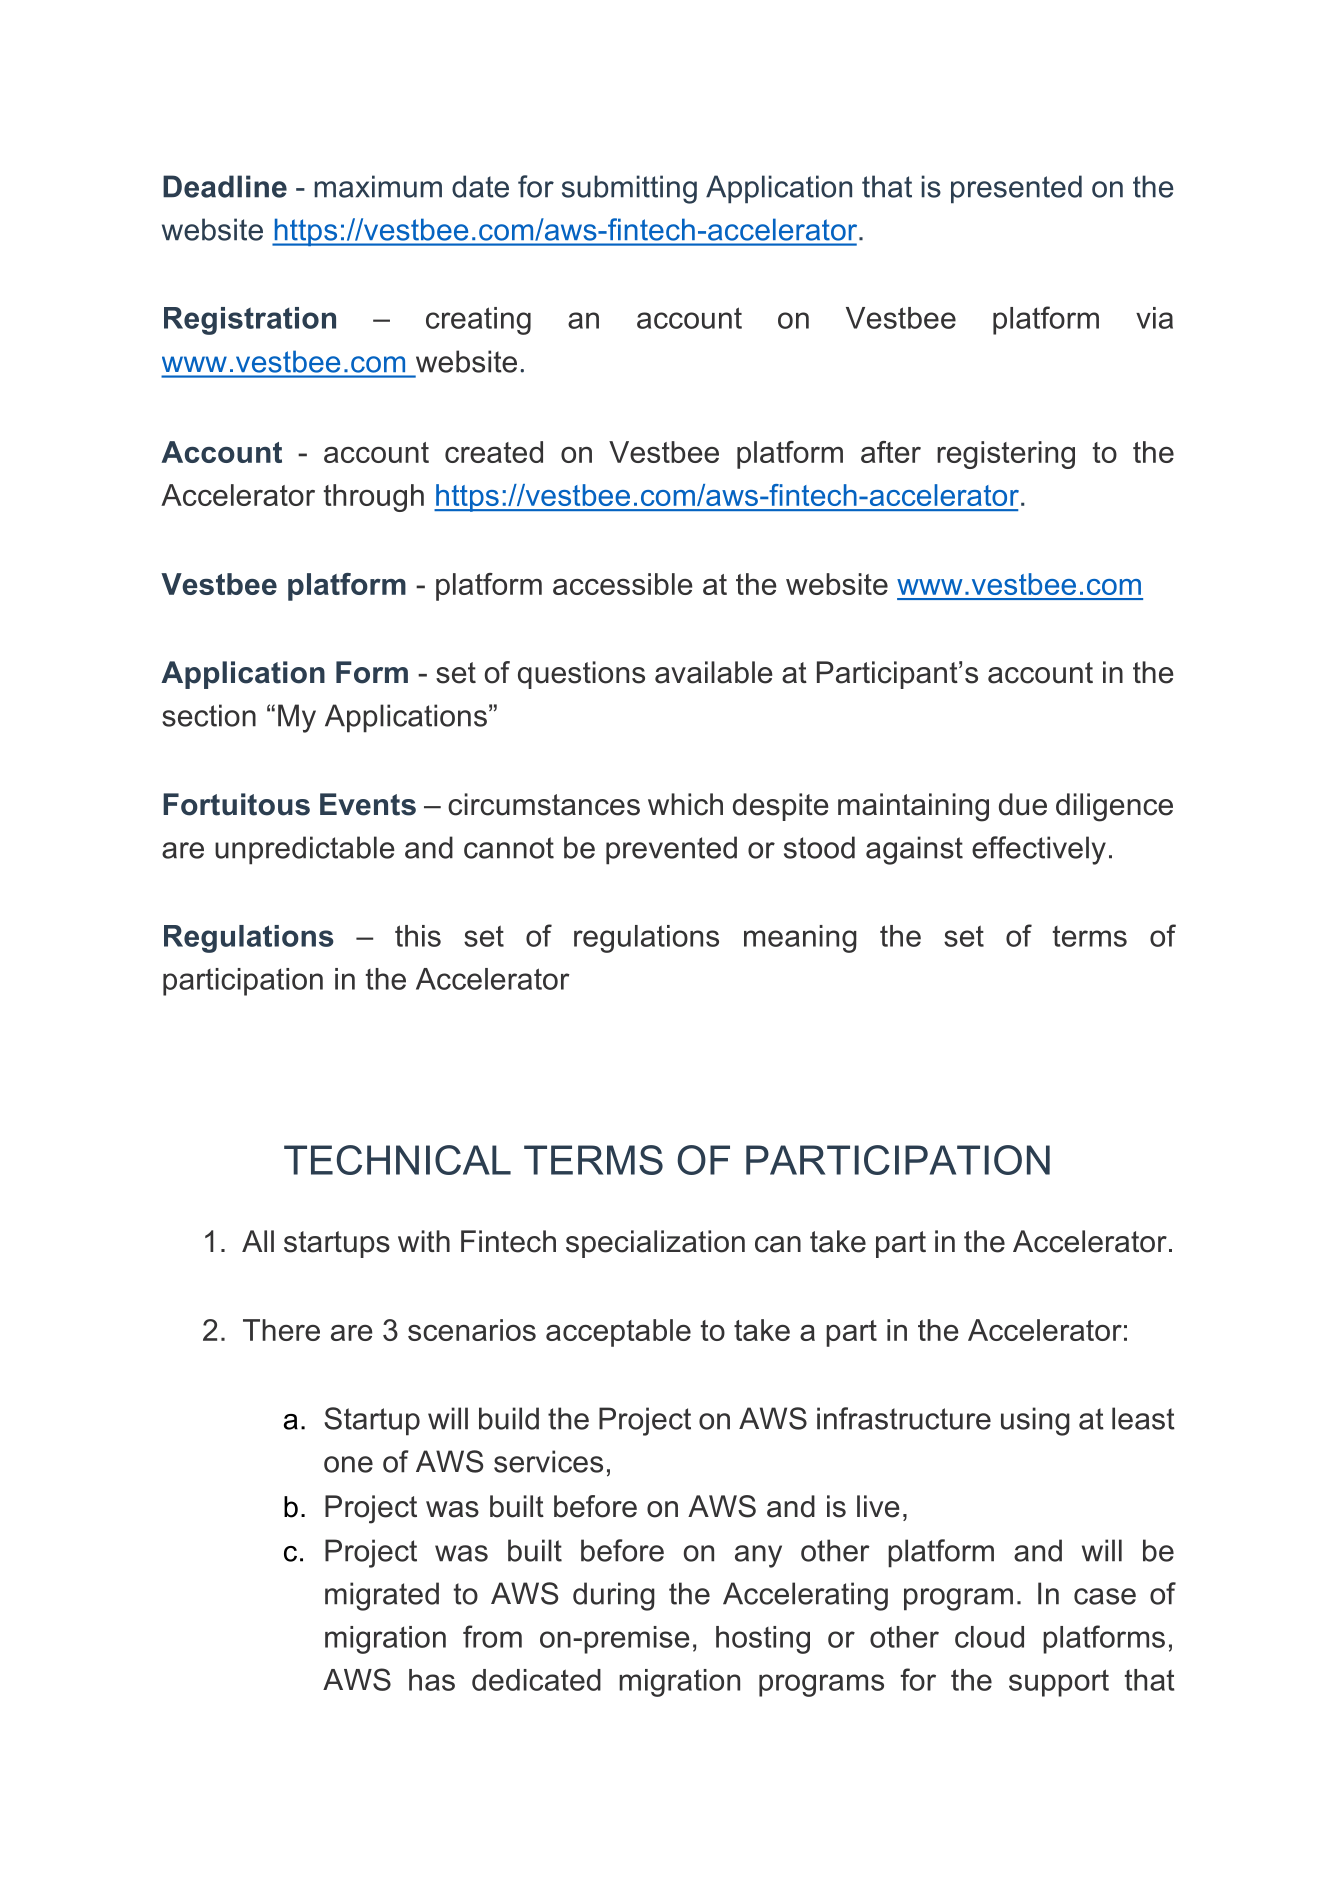  What do you see at coordinates (763, 1640) in the screenshot?
I see `hosting` at bounding box center [763, 1640].
